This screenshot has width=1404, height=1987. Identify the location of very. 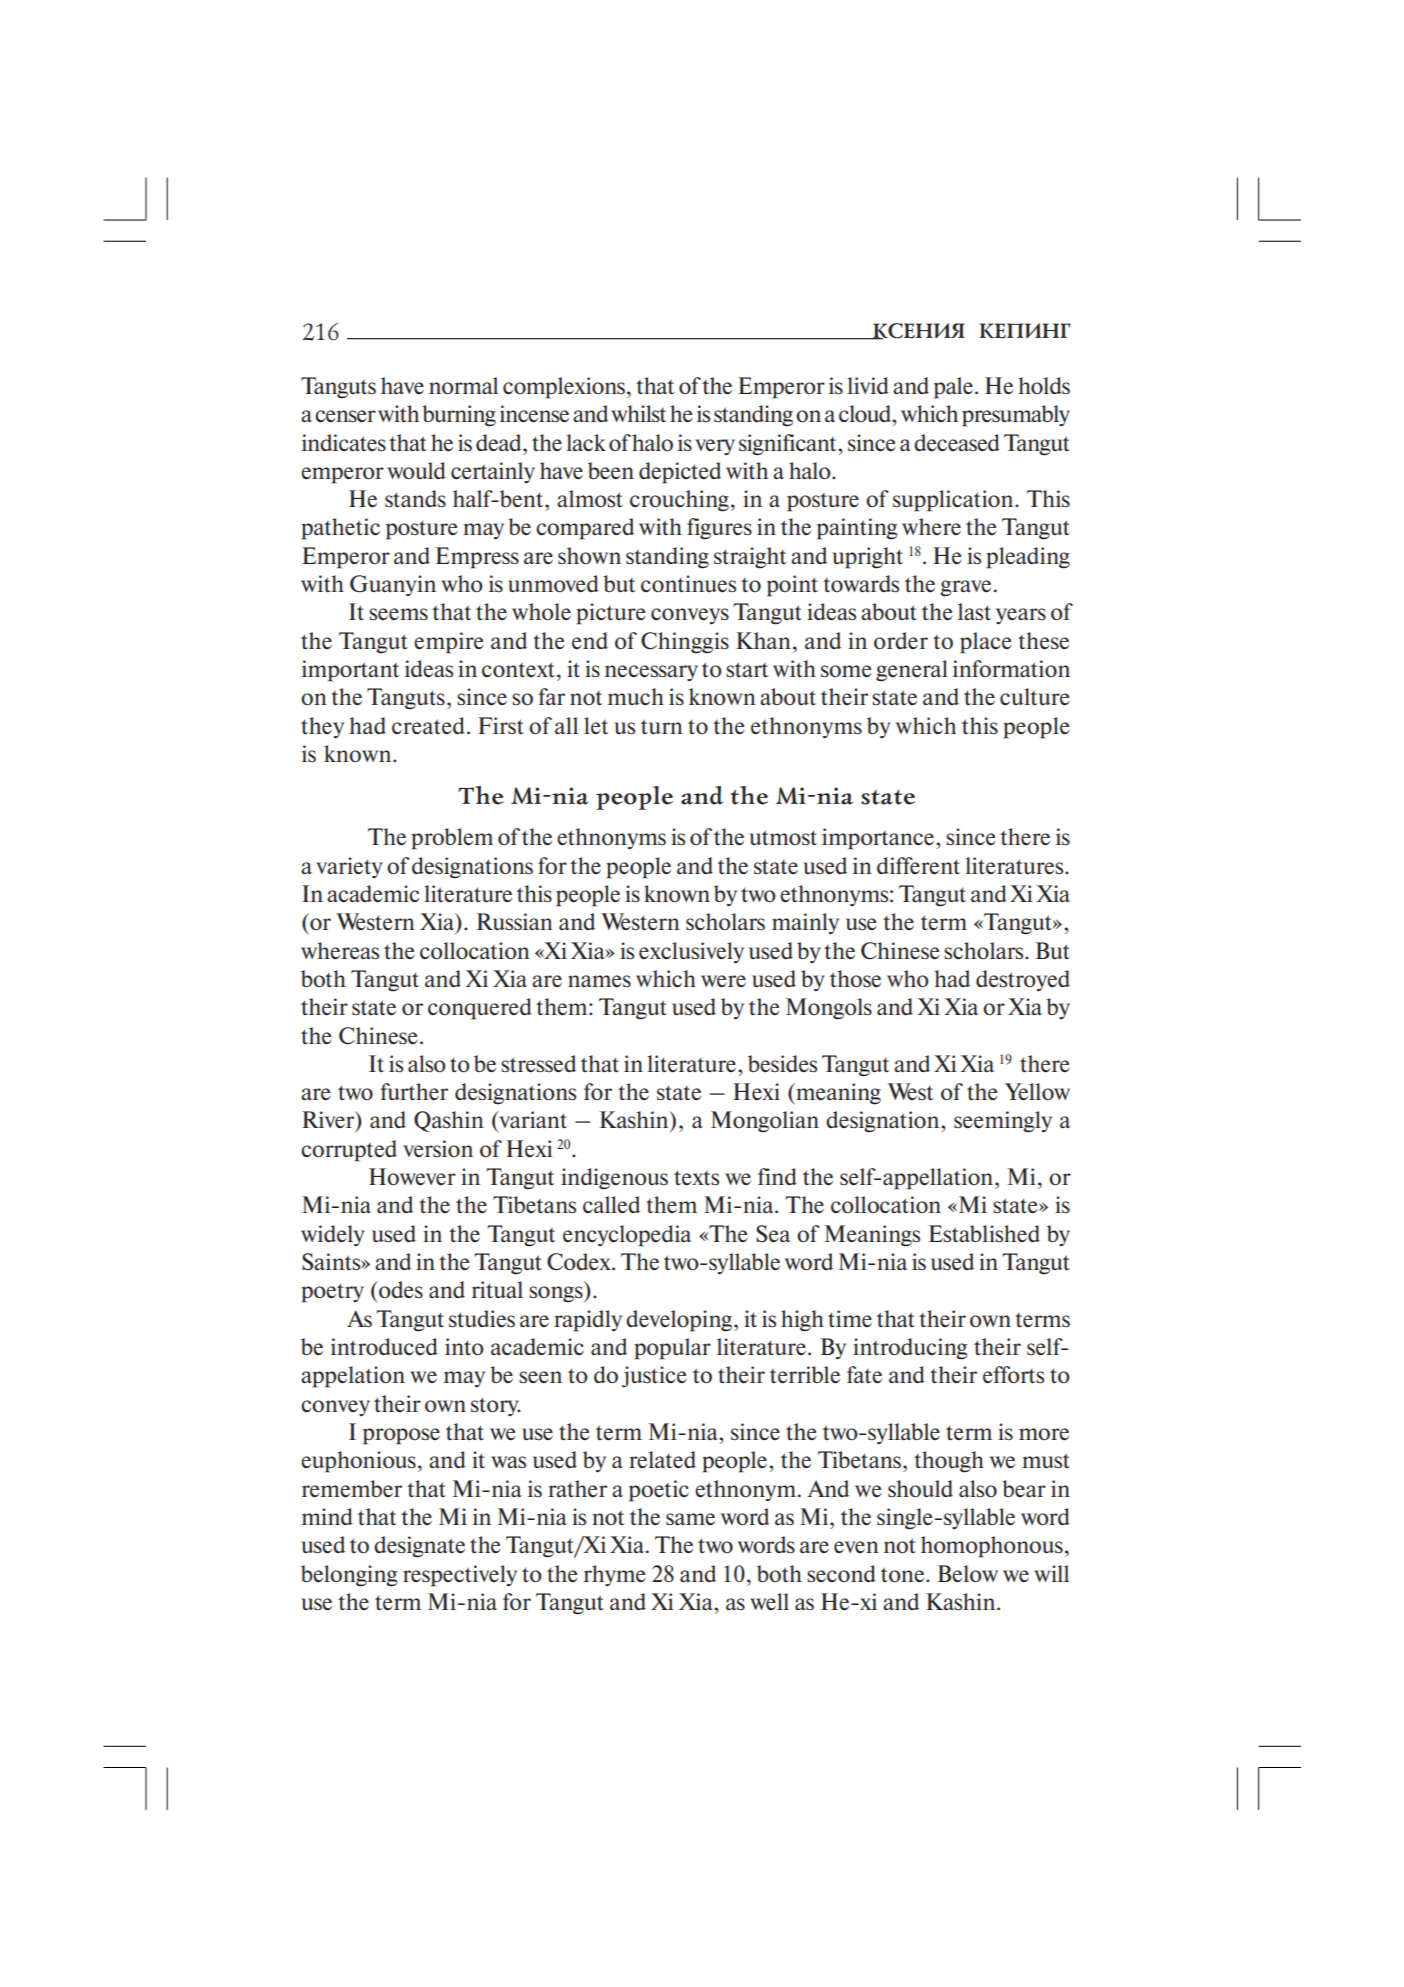
(715, 447).
